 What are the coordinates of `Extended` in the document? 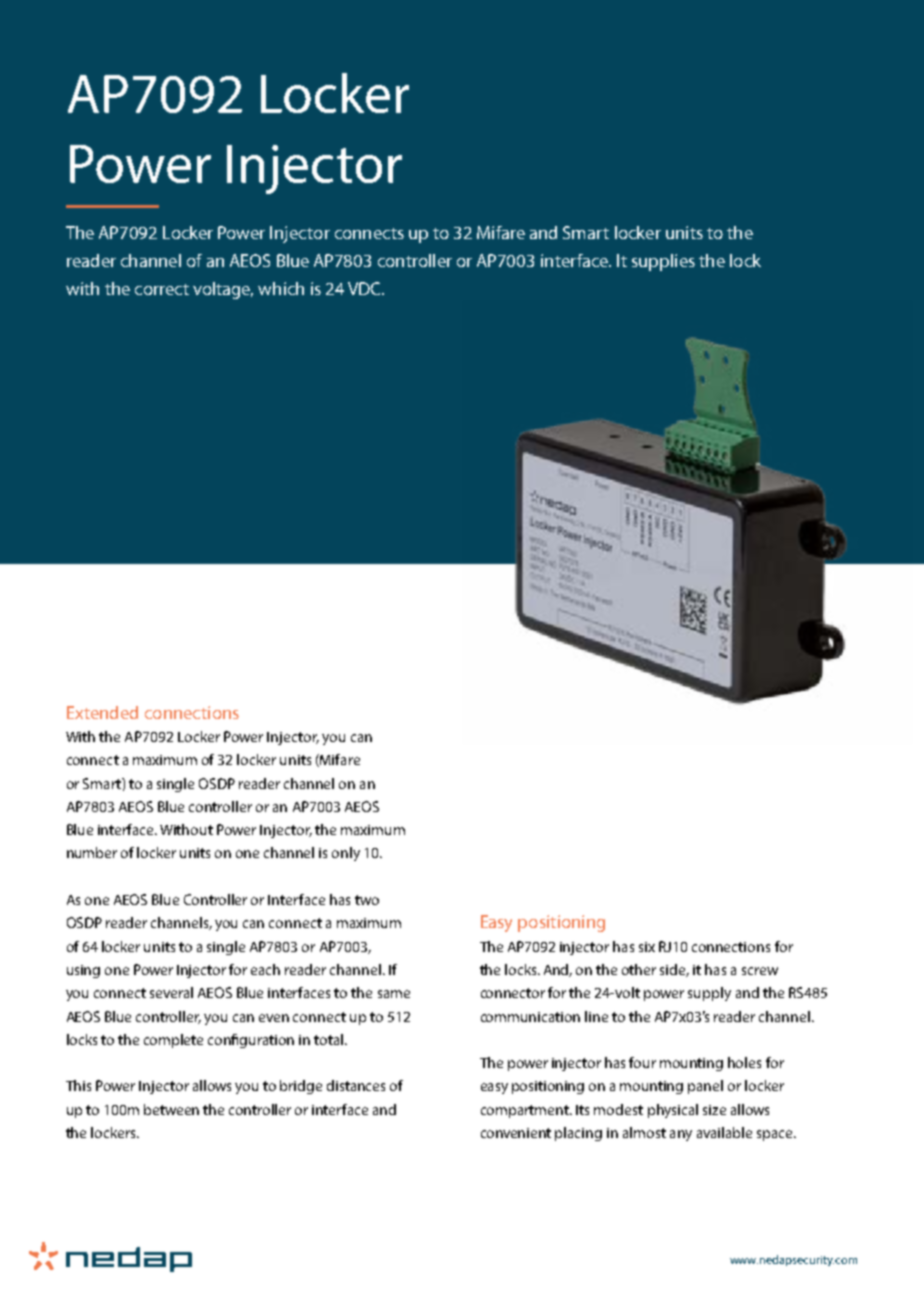 It's located at (102, 712).
